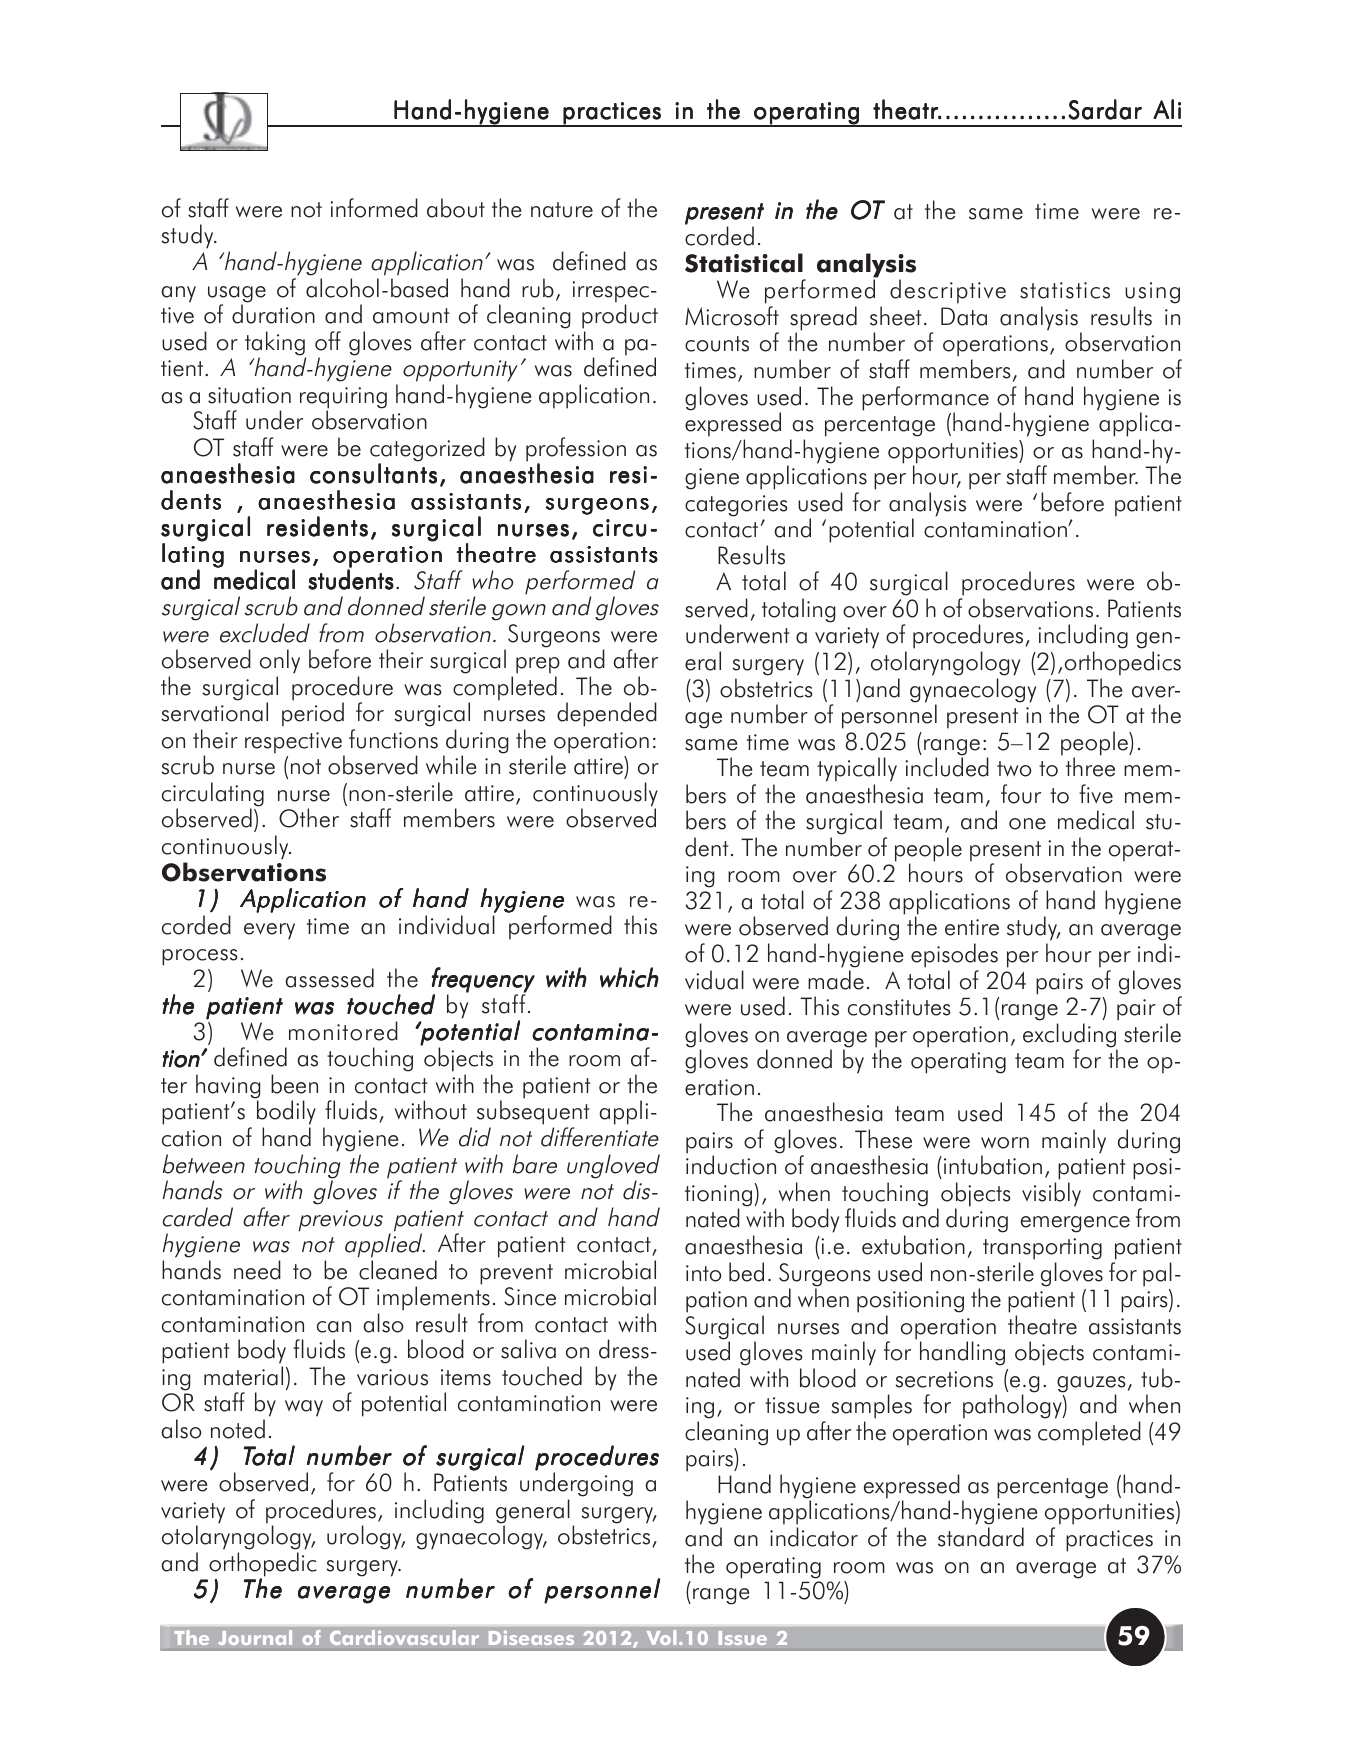 This screenshot has height=1752, width=1354. I want to click on Journal, so click(255, 1637).
